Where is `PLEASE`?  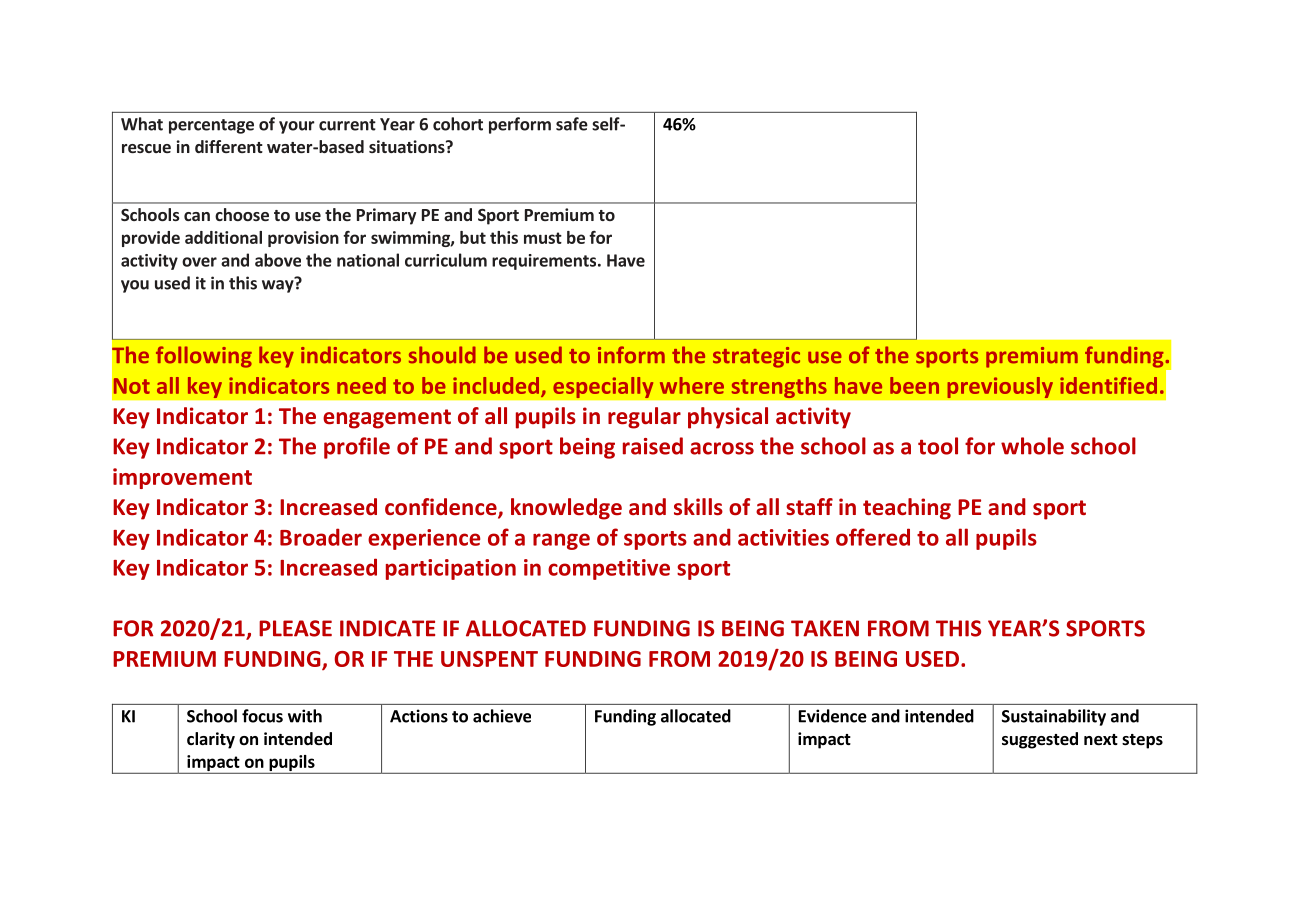 PLEASE is located at coordinates (295, 628).
